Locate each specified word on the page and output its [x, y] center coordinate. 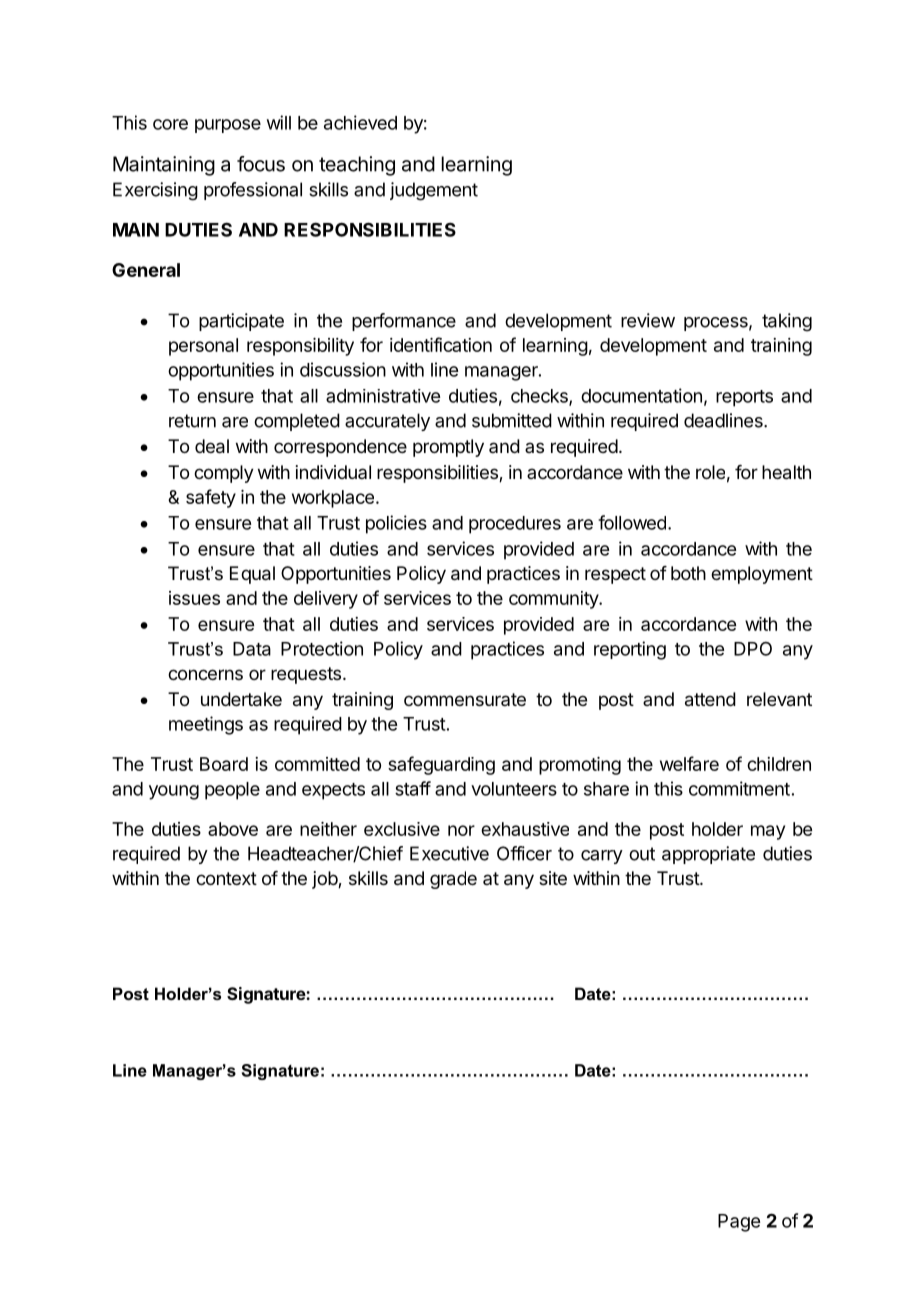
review [648, 320]
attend [710, 699]
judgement [434, 191]
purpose [228, 126]
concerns [205, 674]
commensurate [465, 699]
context [226, 878]
